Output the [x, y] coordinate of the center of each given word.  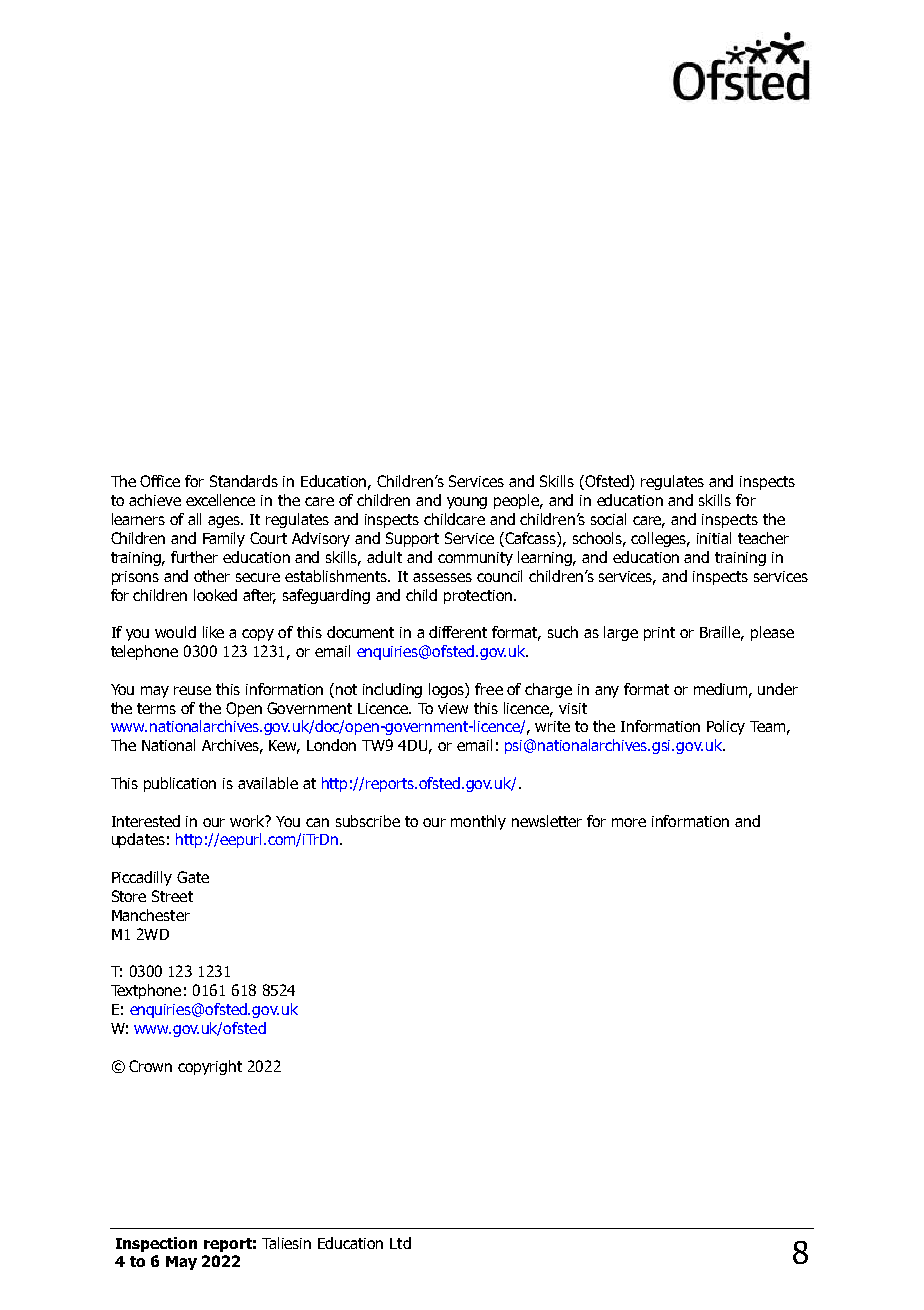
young [467, 503]
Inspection [156, 1244]
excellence [220, 500]
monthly [478, 822]
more [629, 822]
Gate [193, 877]
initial [714, 538]
